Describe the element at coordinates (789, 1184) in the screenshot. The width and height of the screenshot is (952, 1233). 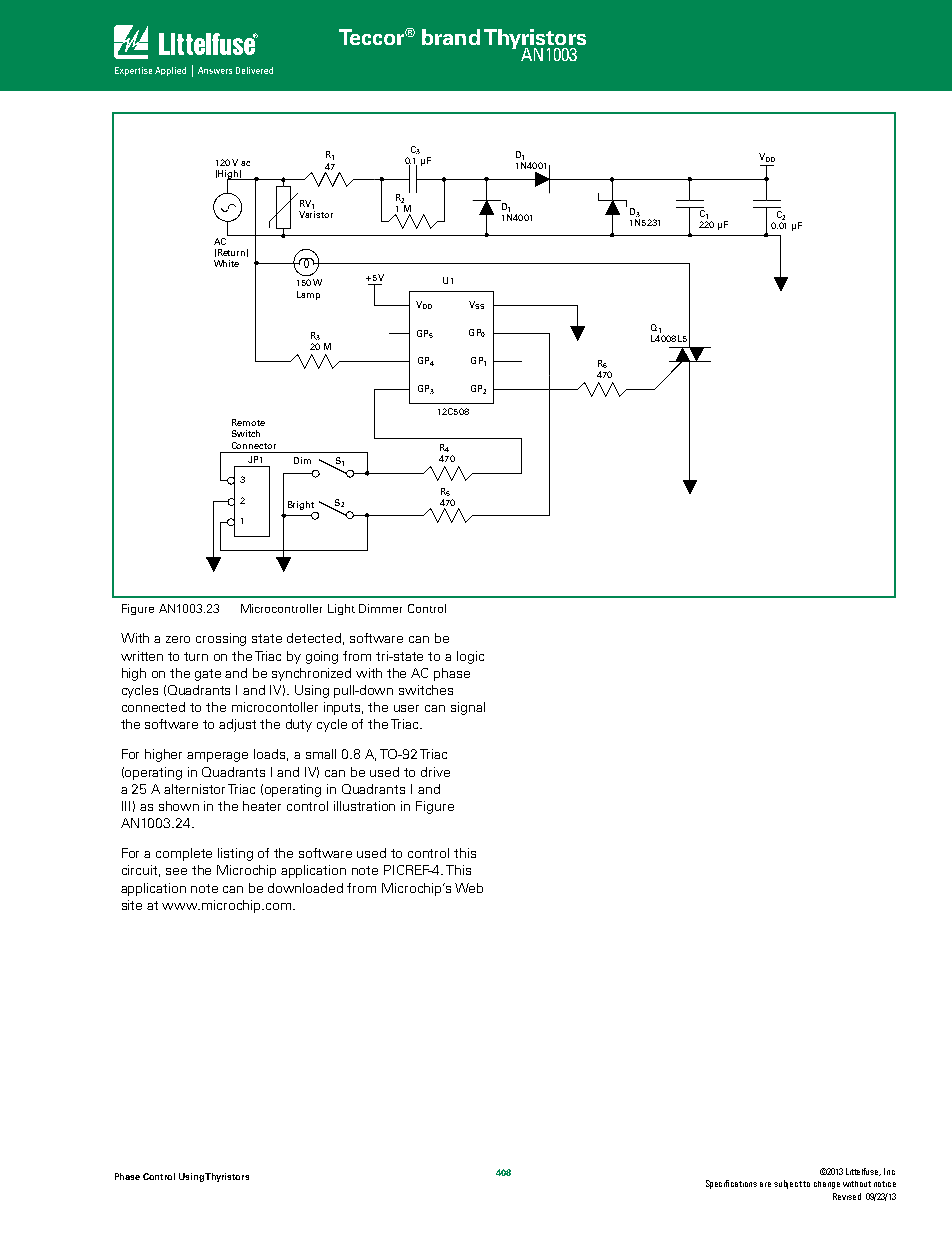
I see `subject` at that location.
